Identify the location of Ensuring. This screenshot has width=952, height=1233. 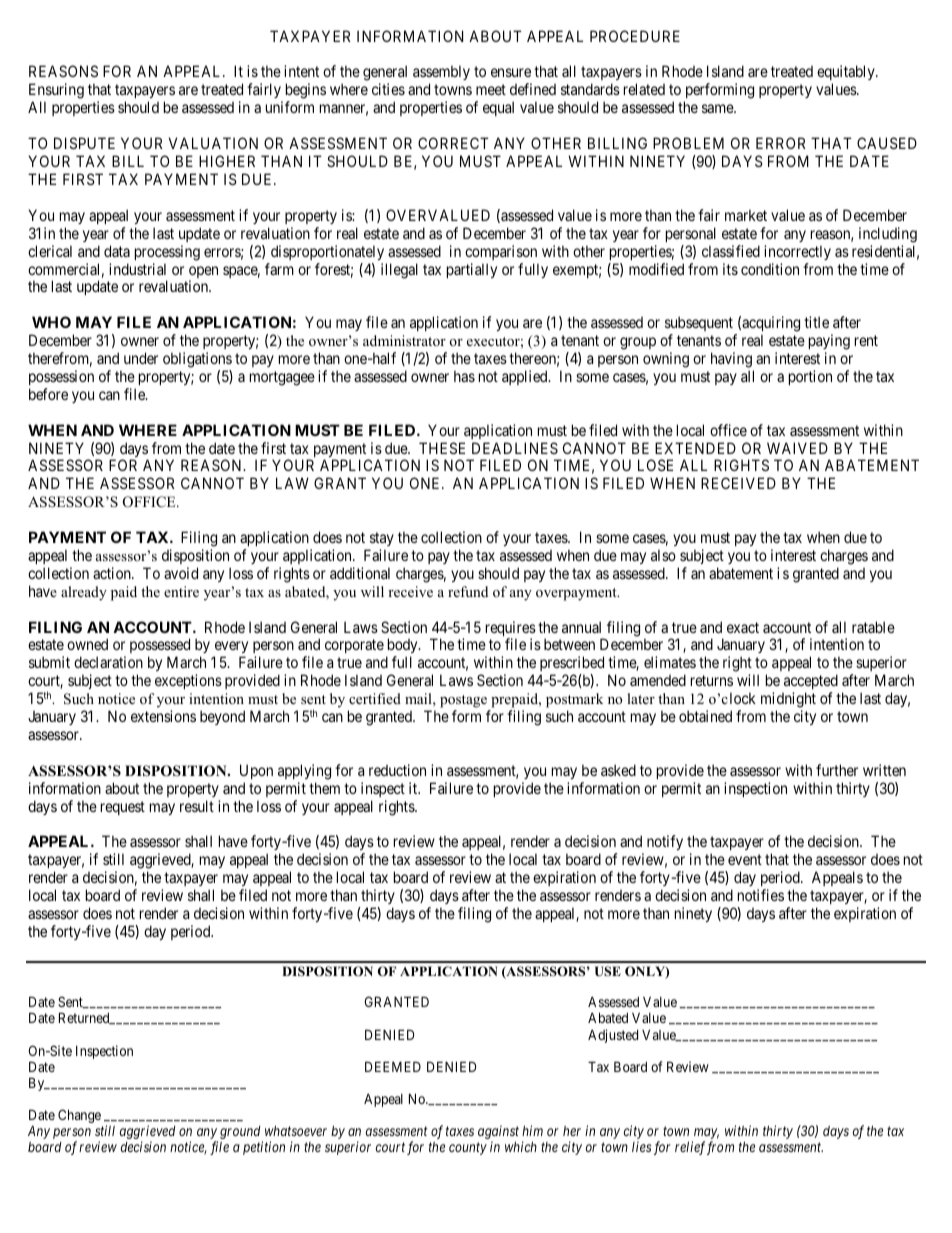
(56, 92).
